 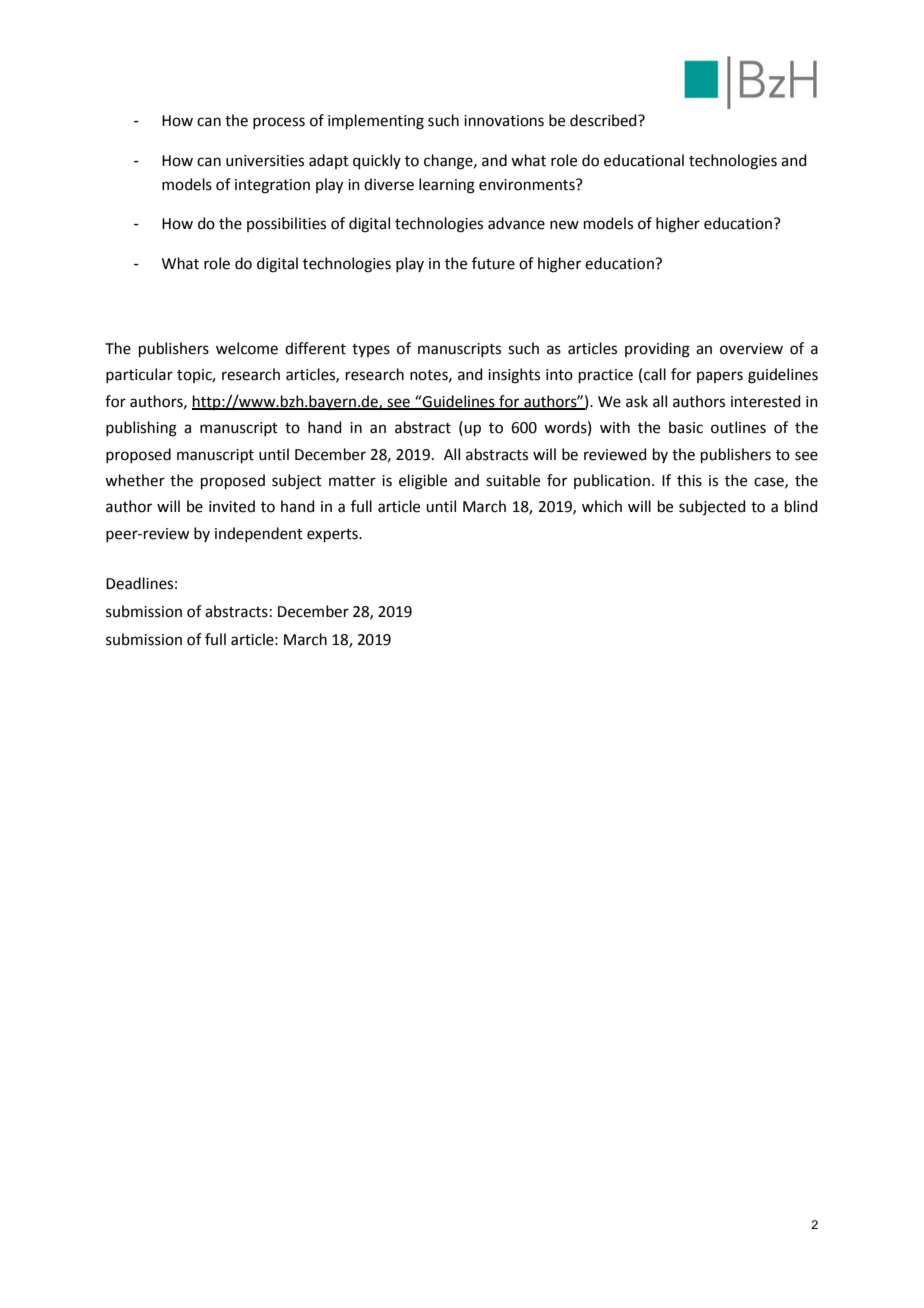 What do you see at coordinates (751, 349) in the screenshot?
I see `overview` at bounding box center [751, 349].
